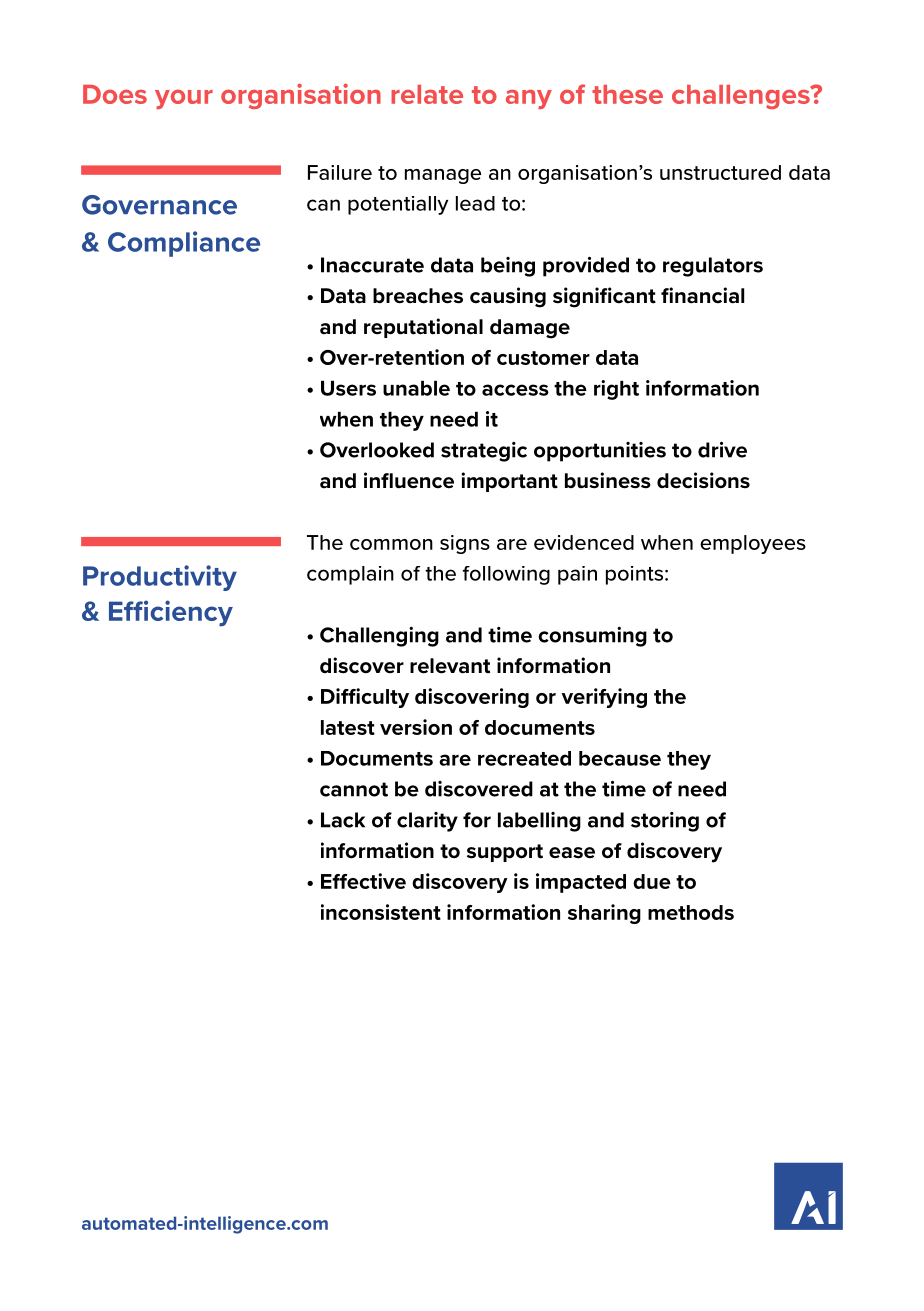  I want to click on Effective, so click(363, 881).
